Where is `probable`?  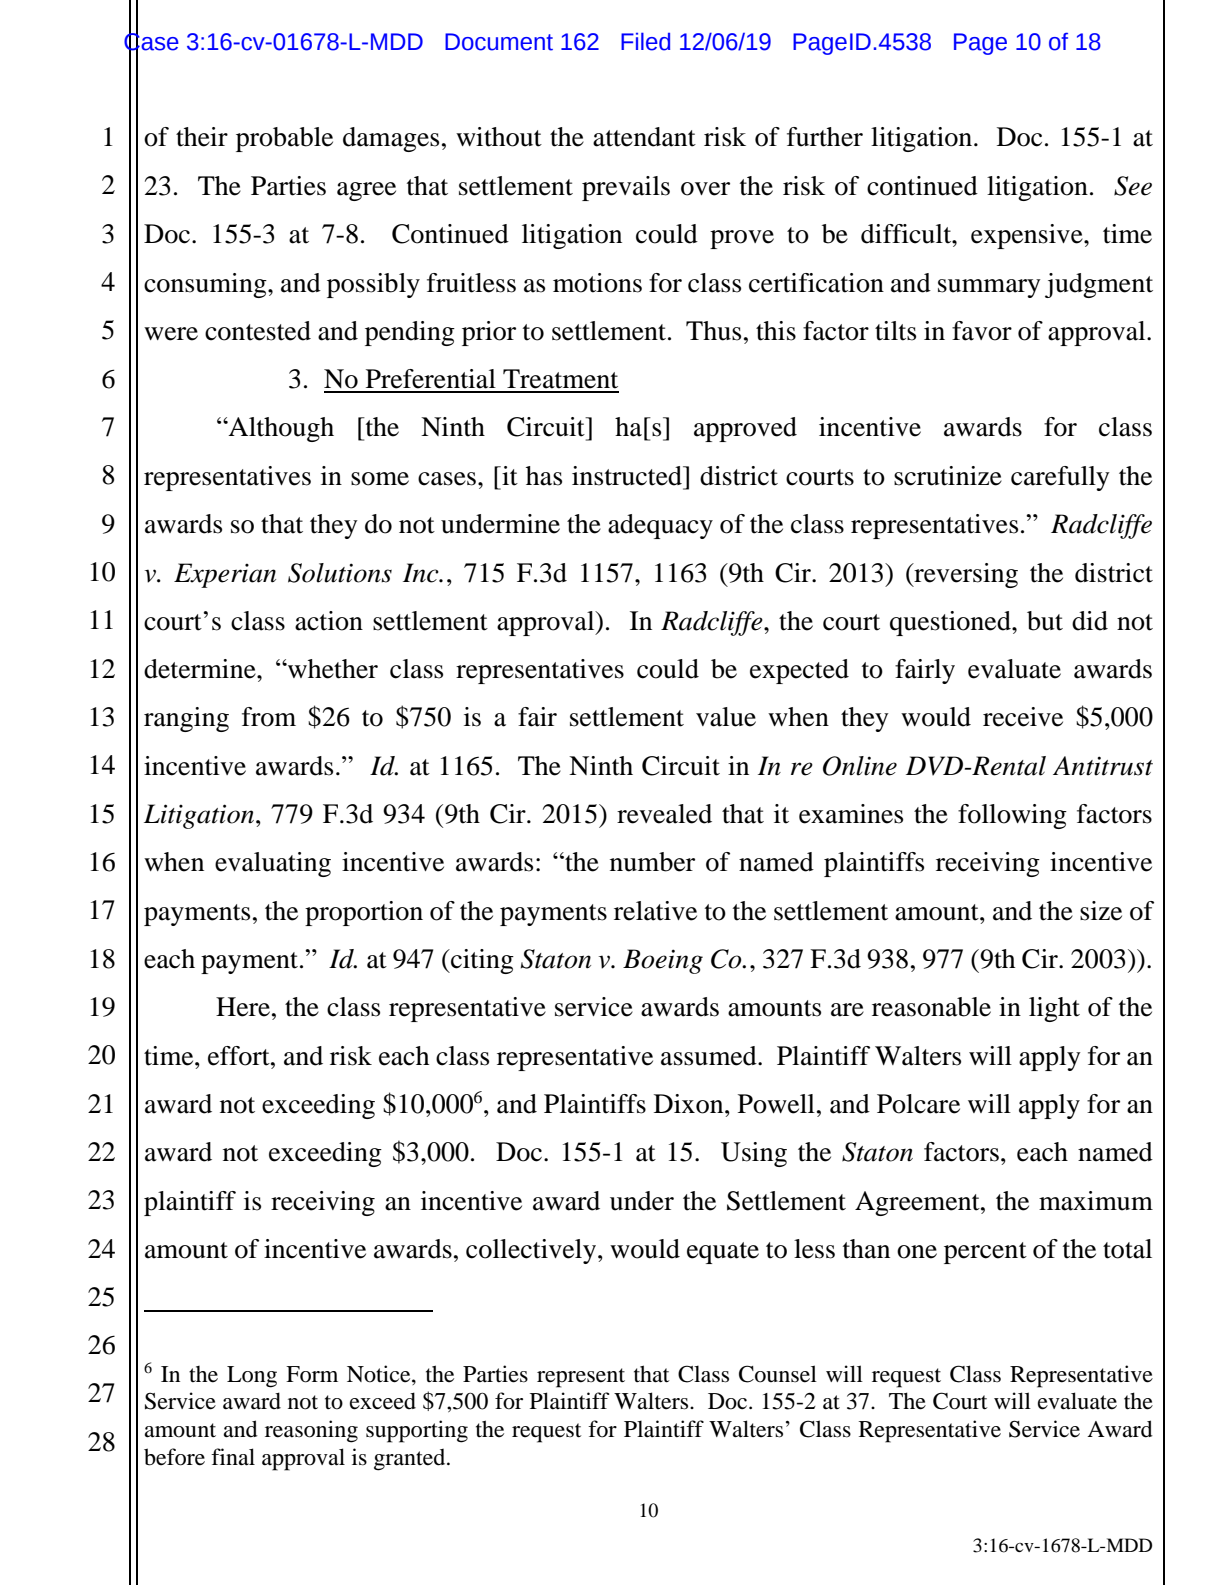 probable is located at coordinates (284, 139).
